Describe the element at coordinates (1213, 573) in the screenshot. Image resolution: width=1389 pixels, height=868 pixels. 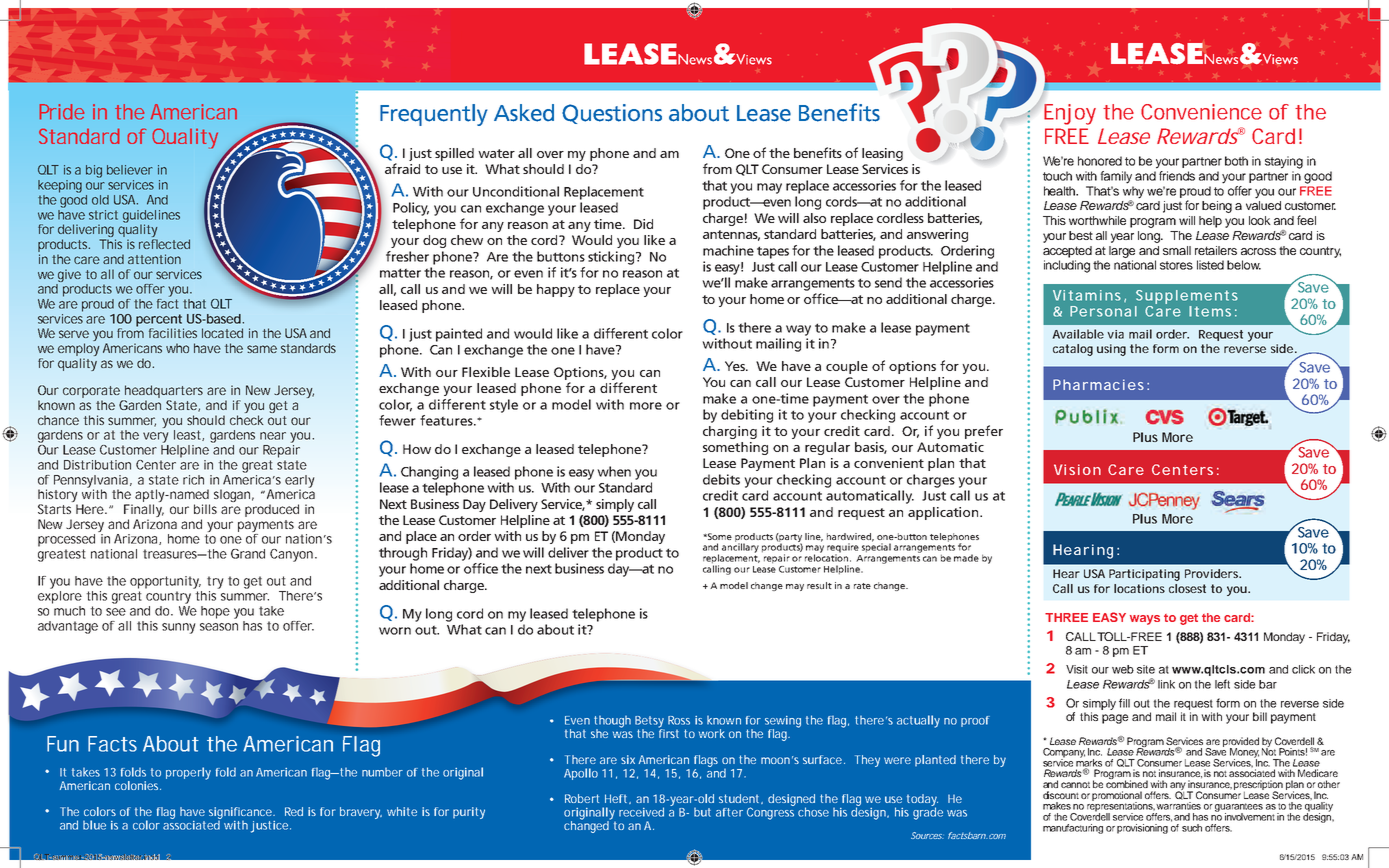
I see `Providers` at that location.
